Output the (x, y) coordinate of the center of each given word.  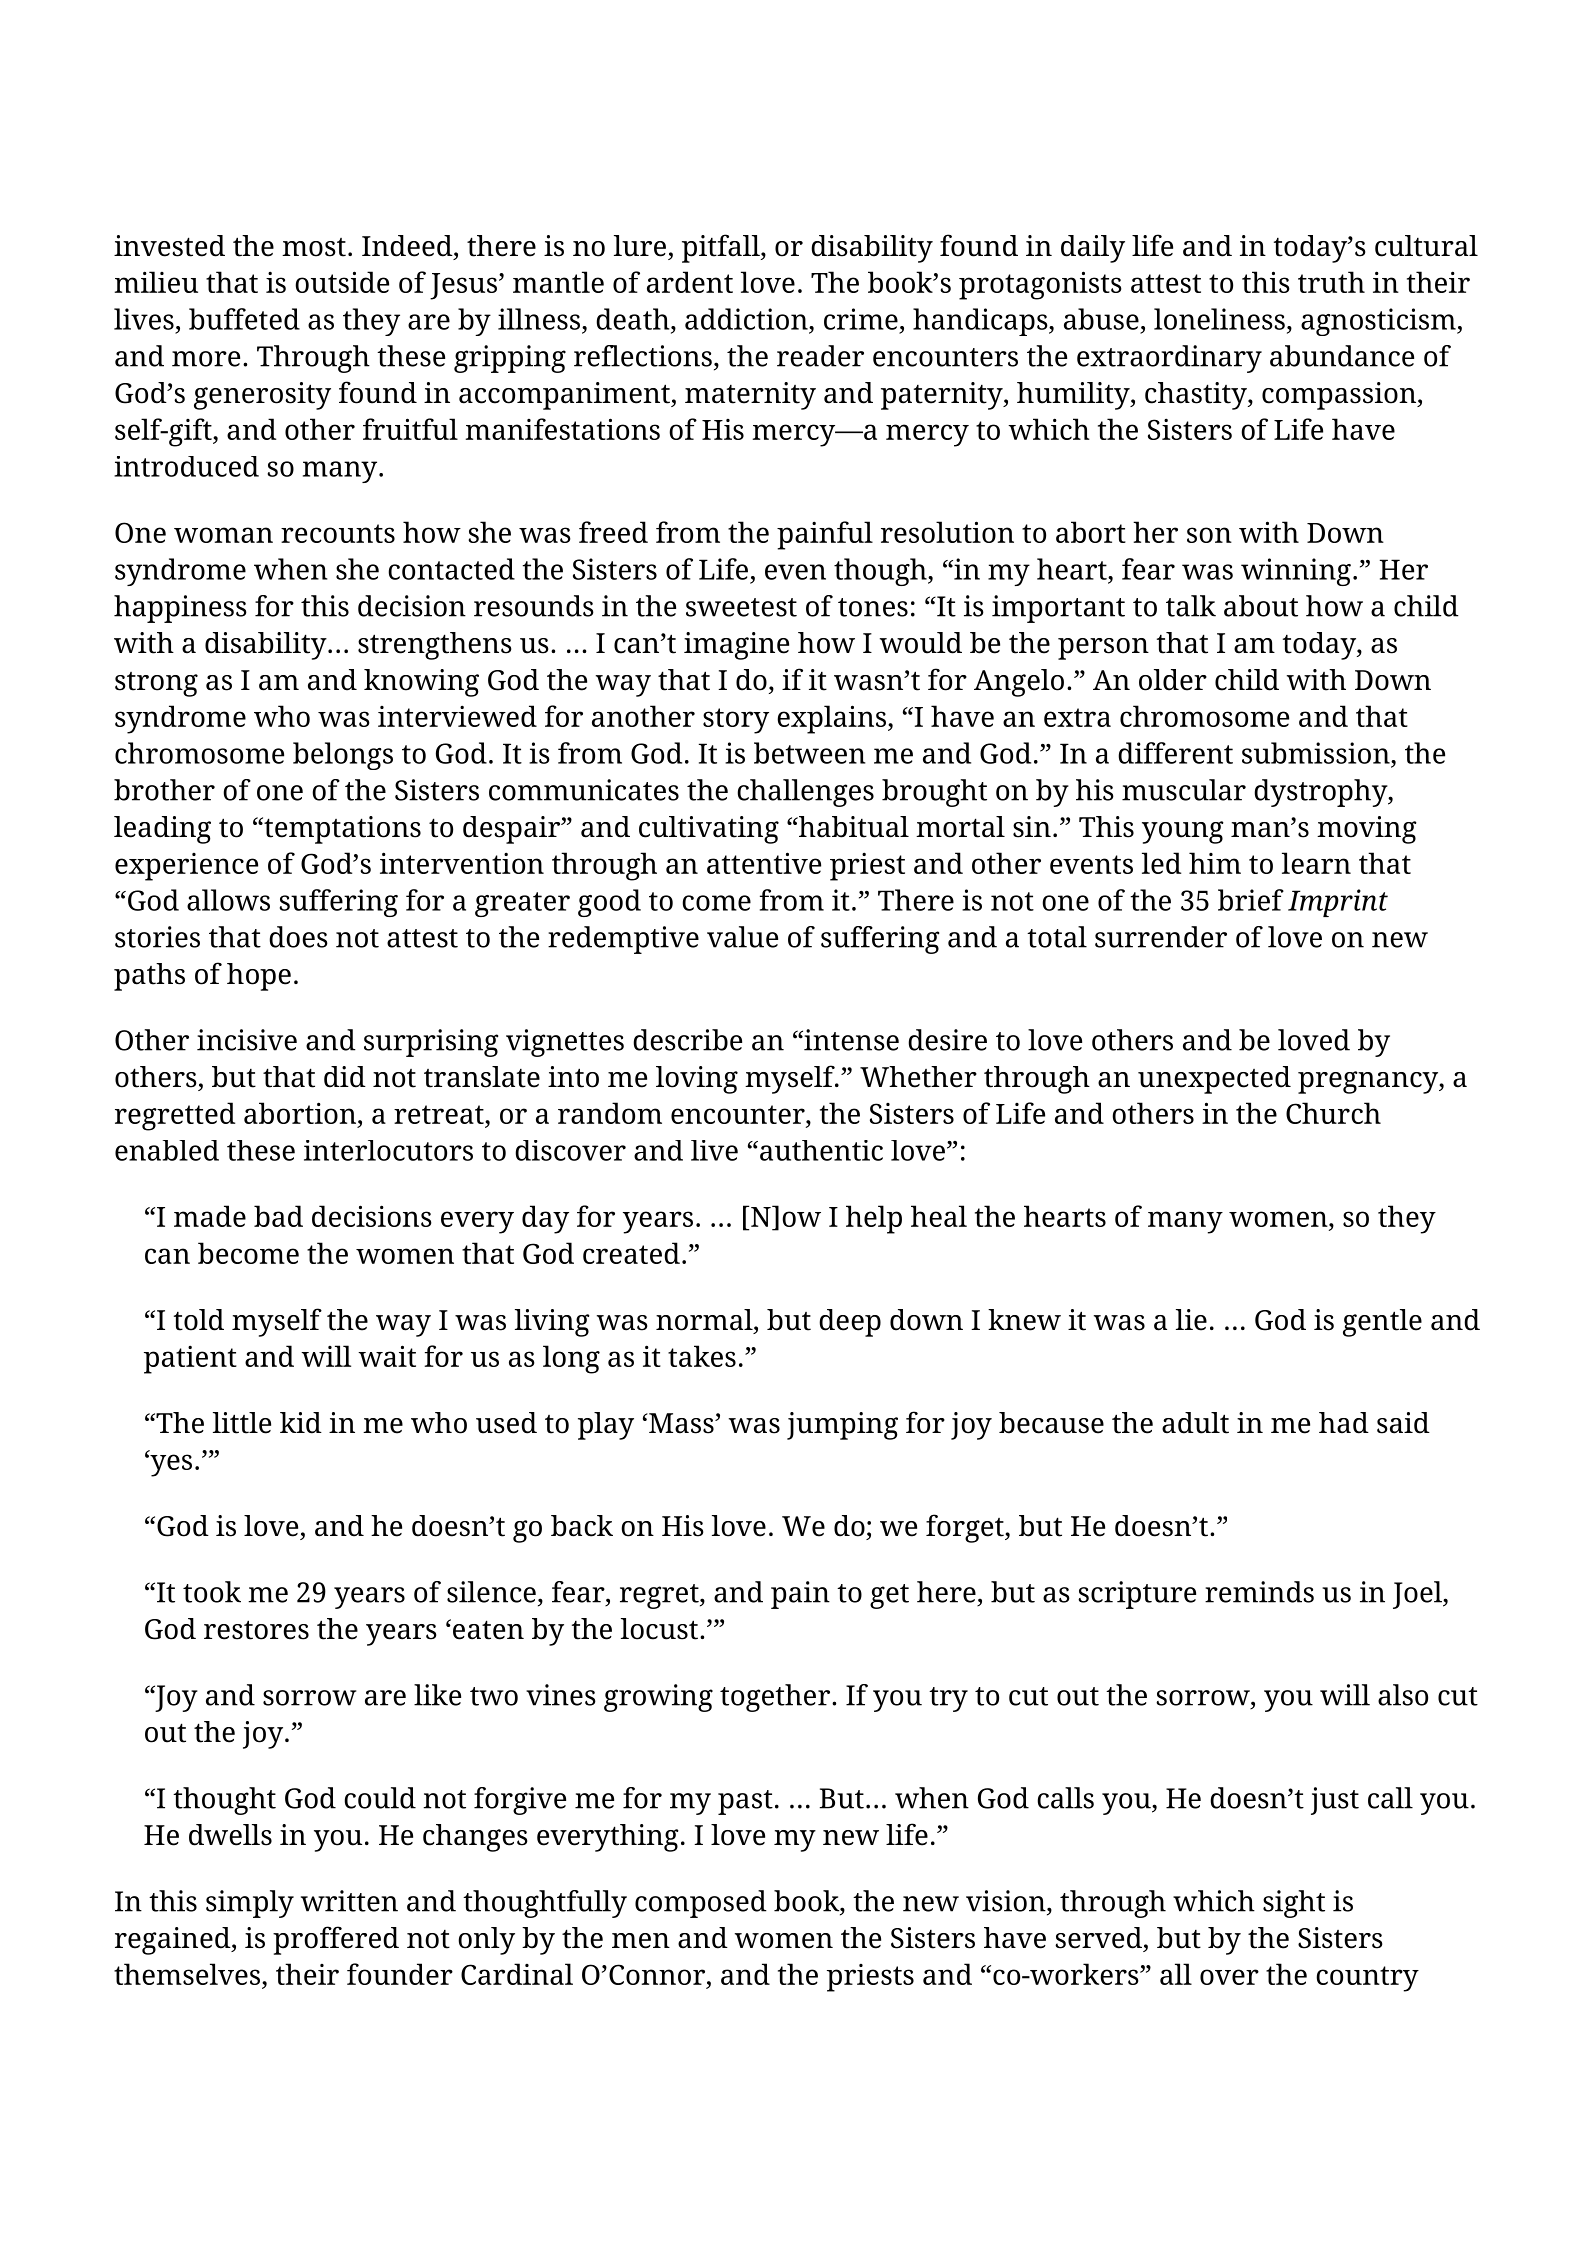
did (345, 1077)
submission (1317, 753)
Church (1333, 1113)
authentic (821, 1150)
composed (701, 1904)
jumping (842, 1426)
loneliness (1219, 319)
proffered (336, 1940)
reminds (1259, 1592)
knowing (421, 683)
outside (342, 282)
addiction (747, 319)
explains (831, 719)
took (212, 1592)
